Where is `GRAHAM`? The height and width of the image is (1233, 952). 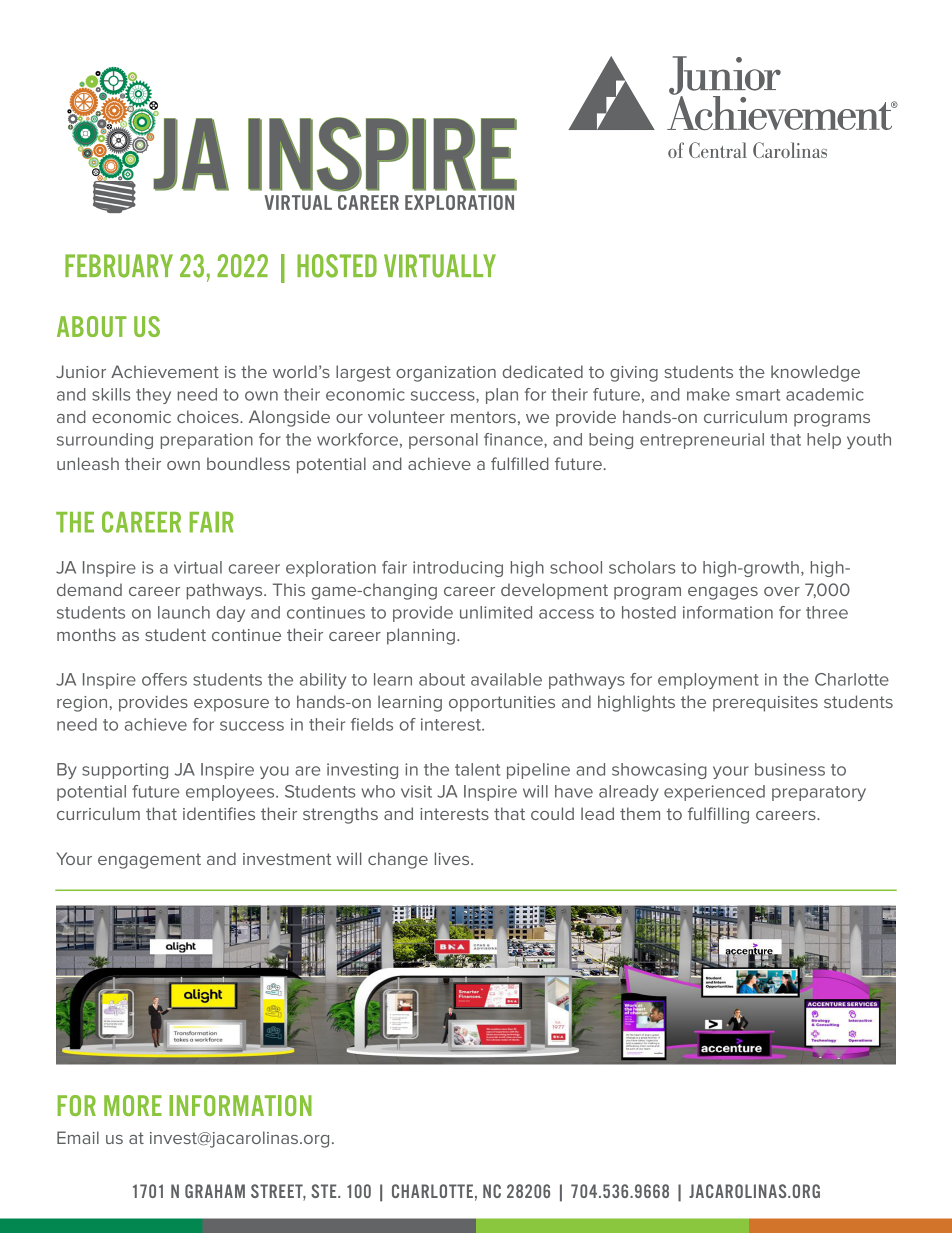 GRAHAM is located at coordinates (215, 1191).
